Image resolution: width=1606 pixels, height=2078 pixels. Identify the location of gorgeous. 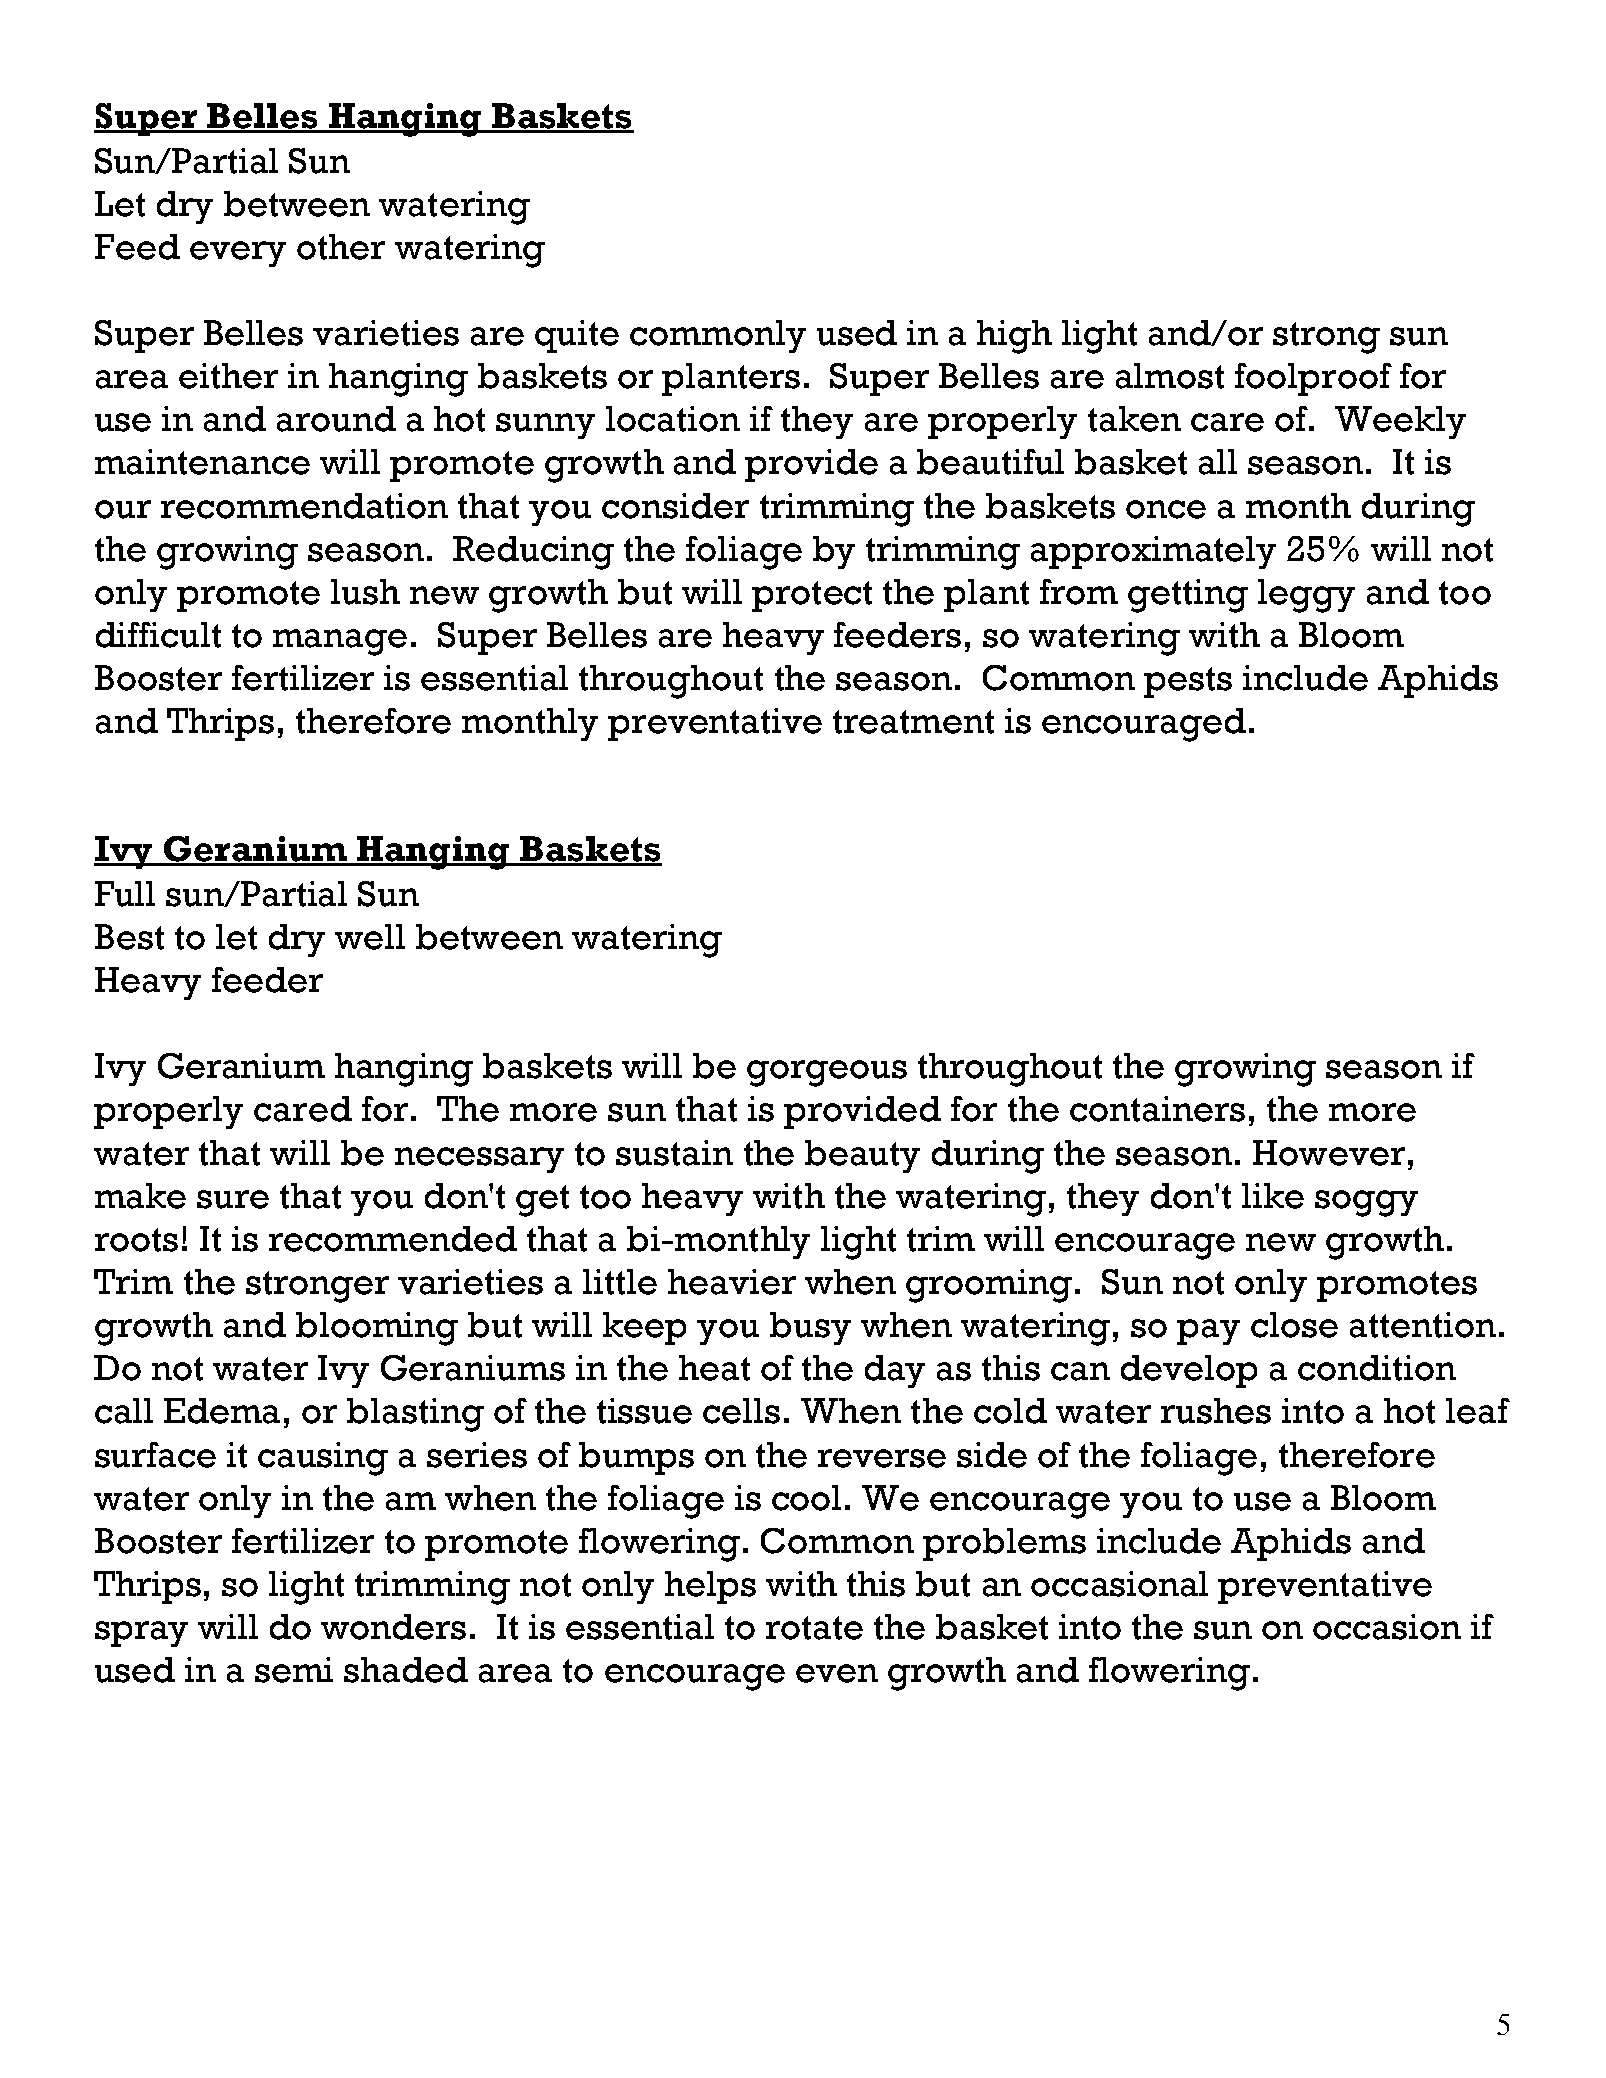
(827, 1073).
